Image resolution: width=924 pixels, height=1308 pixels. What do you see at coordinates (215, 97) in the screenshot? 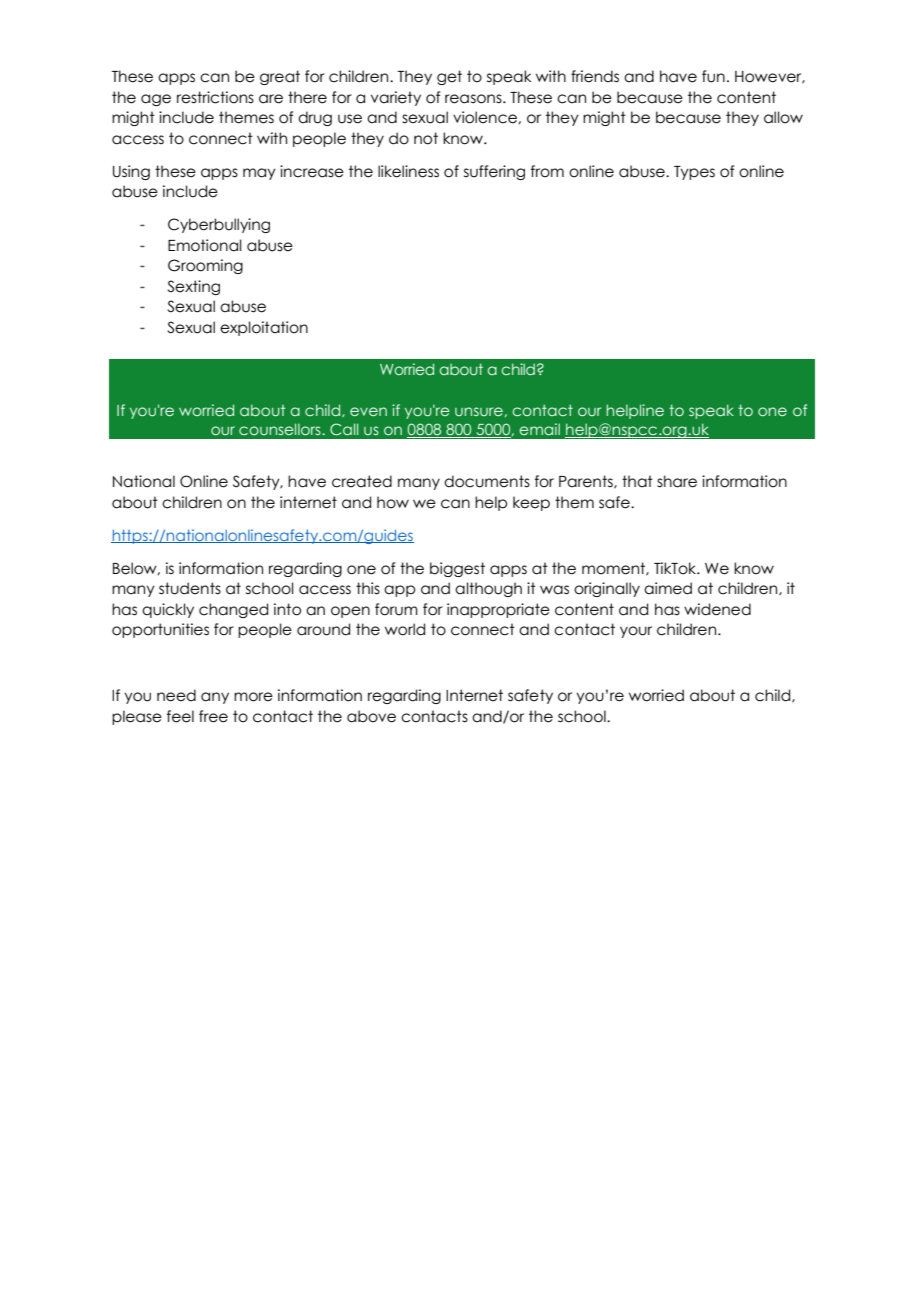
I see `restrictions` at bounding box center [215, 97].
